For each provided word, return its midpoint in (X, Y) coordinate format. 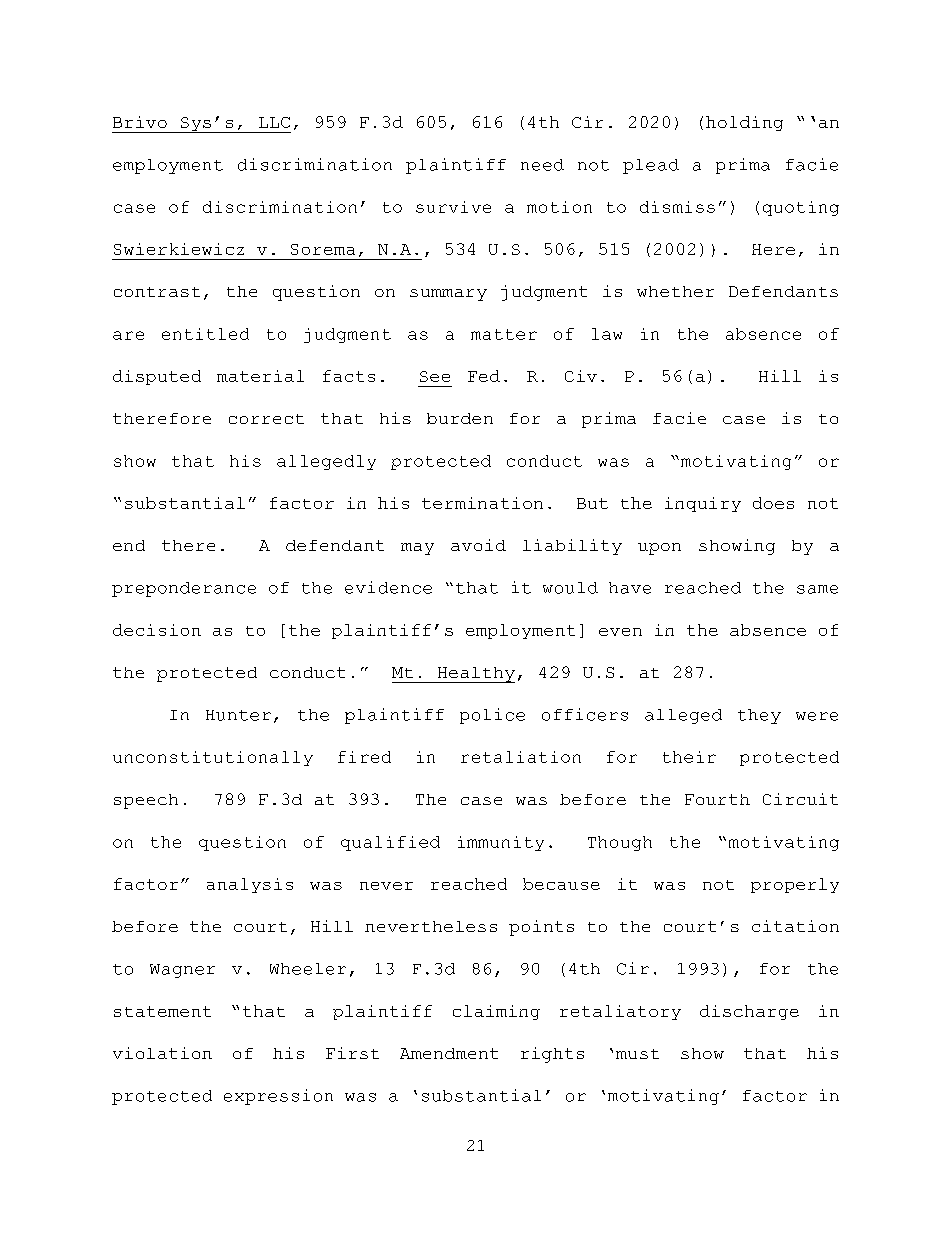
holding (744, 123)
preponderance (184, 589)
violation (162, 1053)
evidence (388, 587)
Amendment (449, 1053)
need (542, 165)
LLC (274, 122)
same (817, 589)
